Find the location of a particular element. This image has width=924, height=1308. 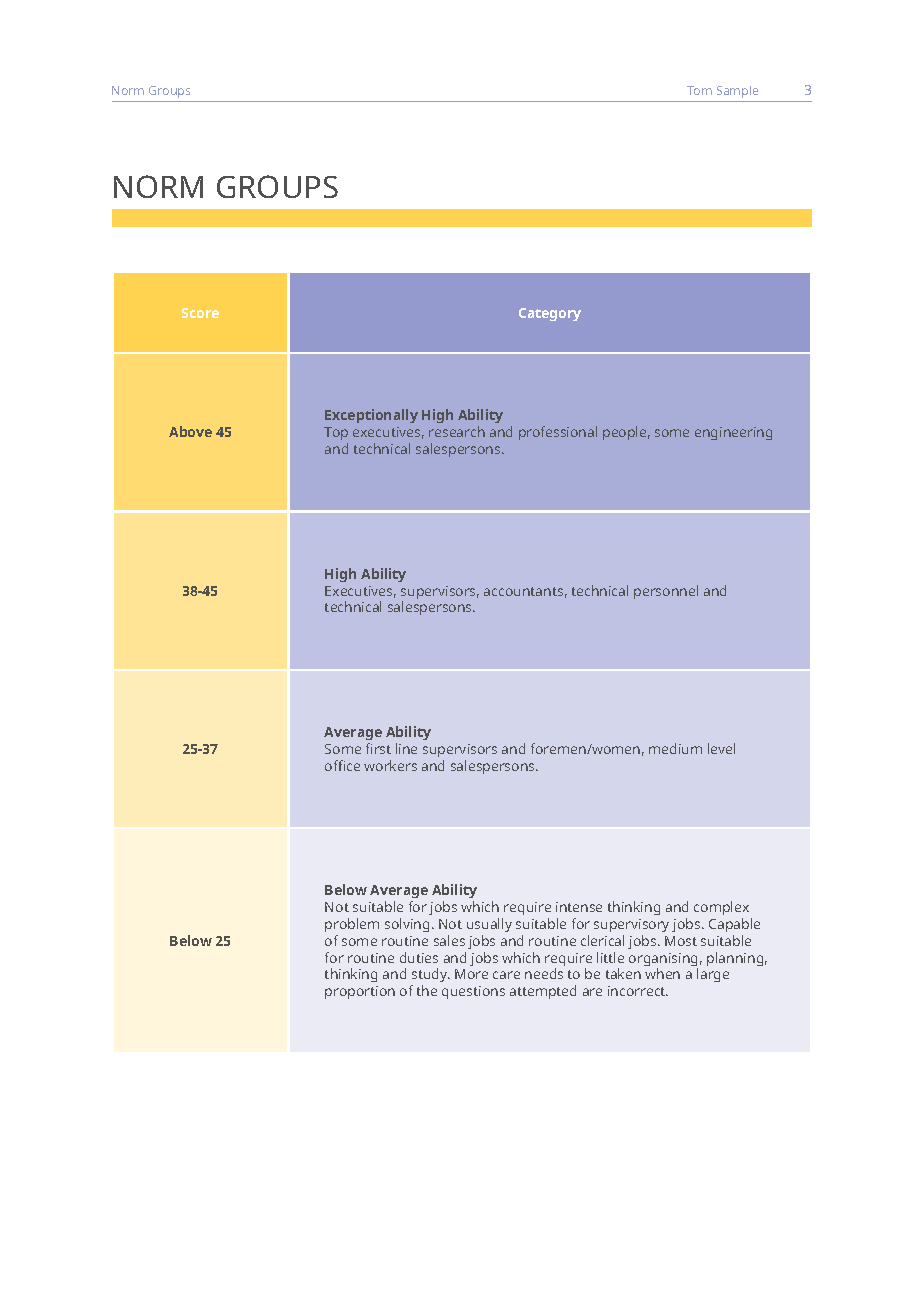

personnel is located at coordinates (666, 592).
